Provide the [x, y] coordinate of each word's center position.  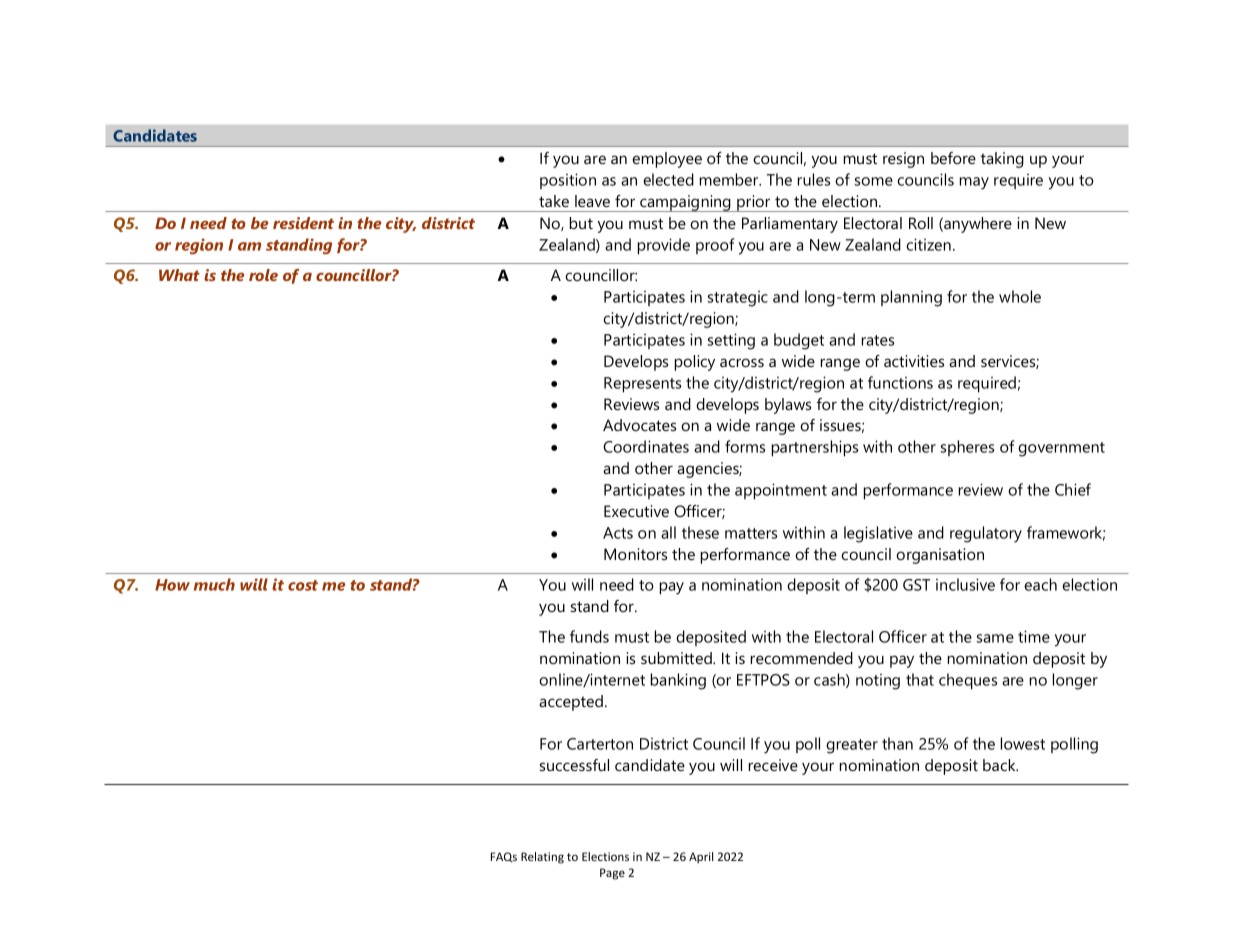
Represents [642, 385]
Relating [542, 858]
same [995, 638]
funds [589, 636]
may [974, 183]
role [263, 275]
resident [303, 223]
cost [303, 585]
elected [668, 179]
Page [612, 874]
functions [900, 382]
